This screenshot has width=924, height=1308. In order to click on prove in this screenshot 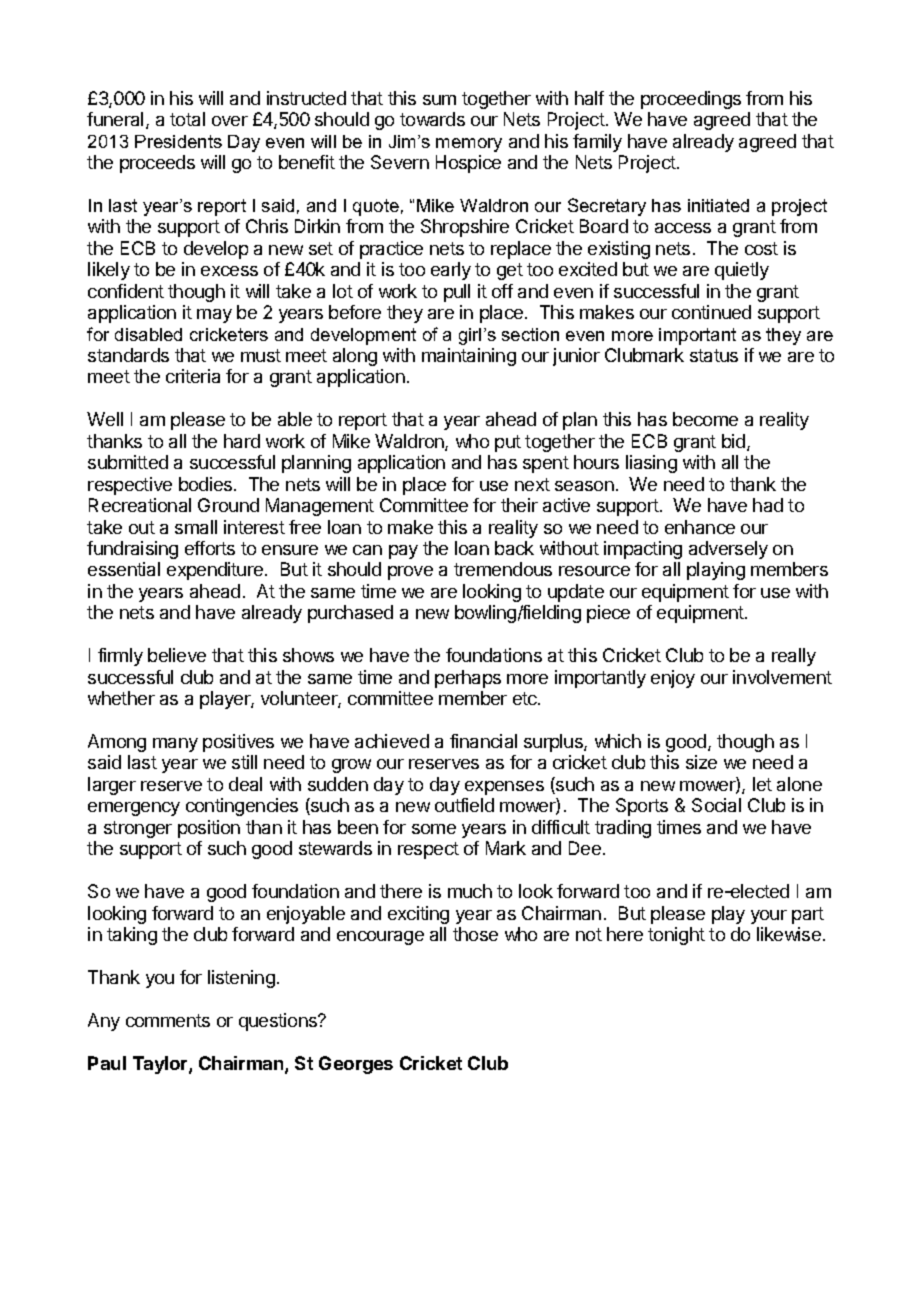, I will do `click(410, 573)`.
